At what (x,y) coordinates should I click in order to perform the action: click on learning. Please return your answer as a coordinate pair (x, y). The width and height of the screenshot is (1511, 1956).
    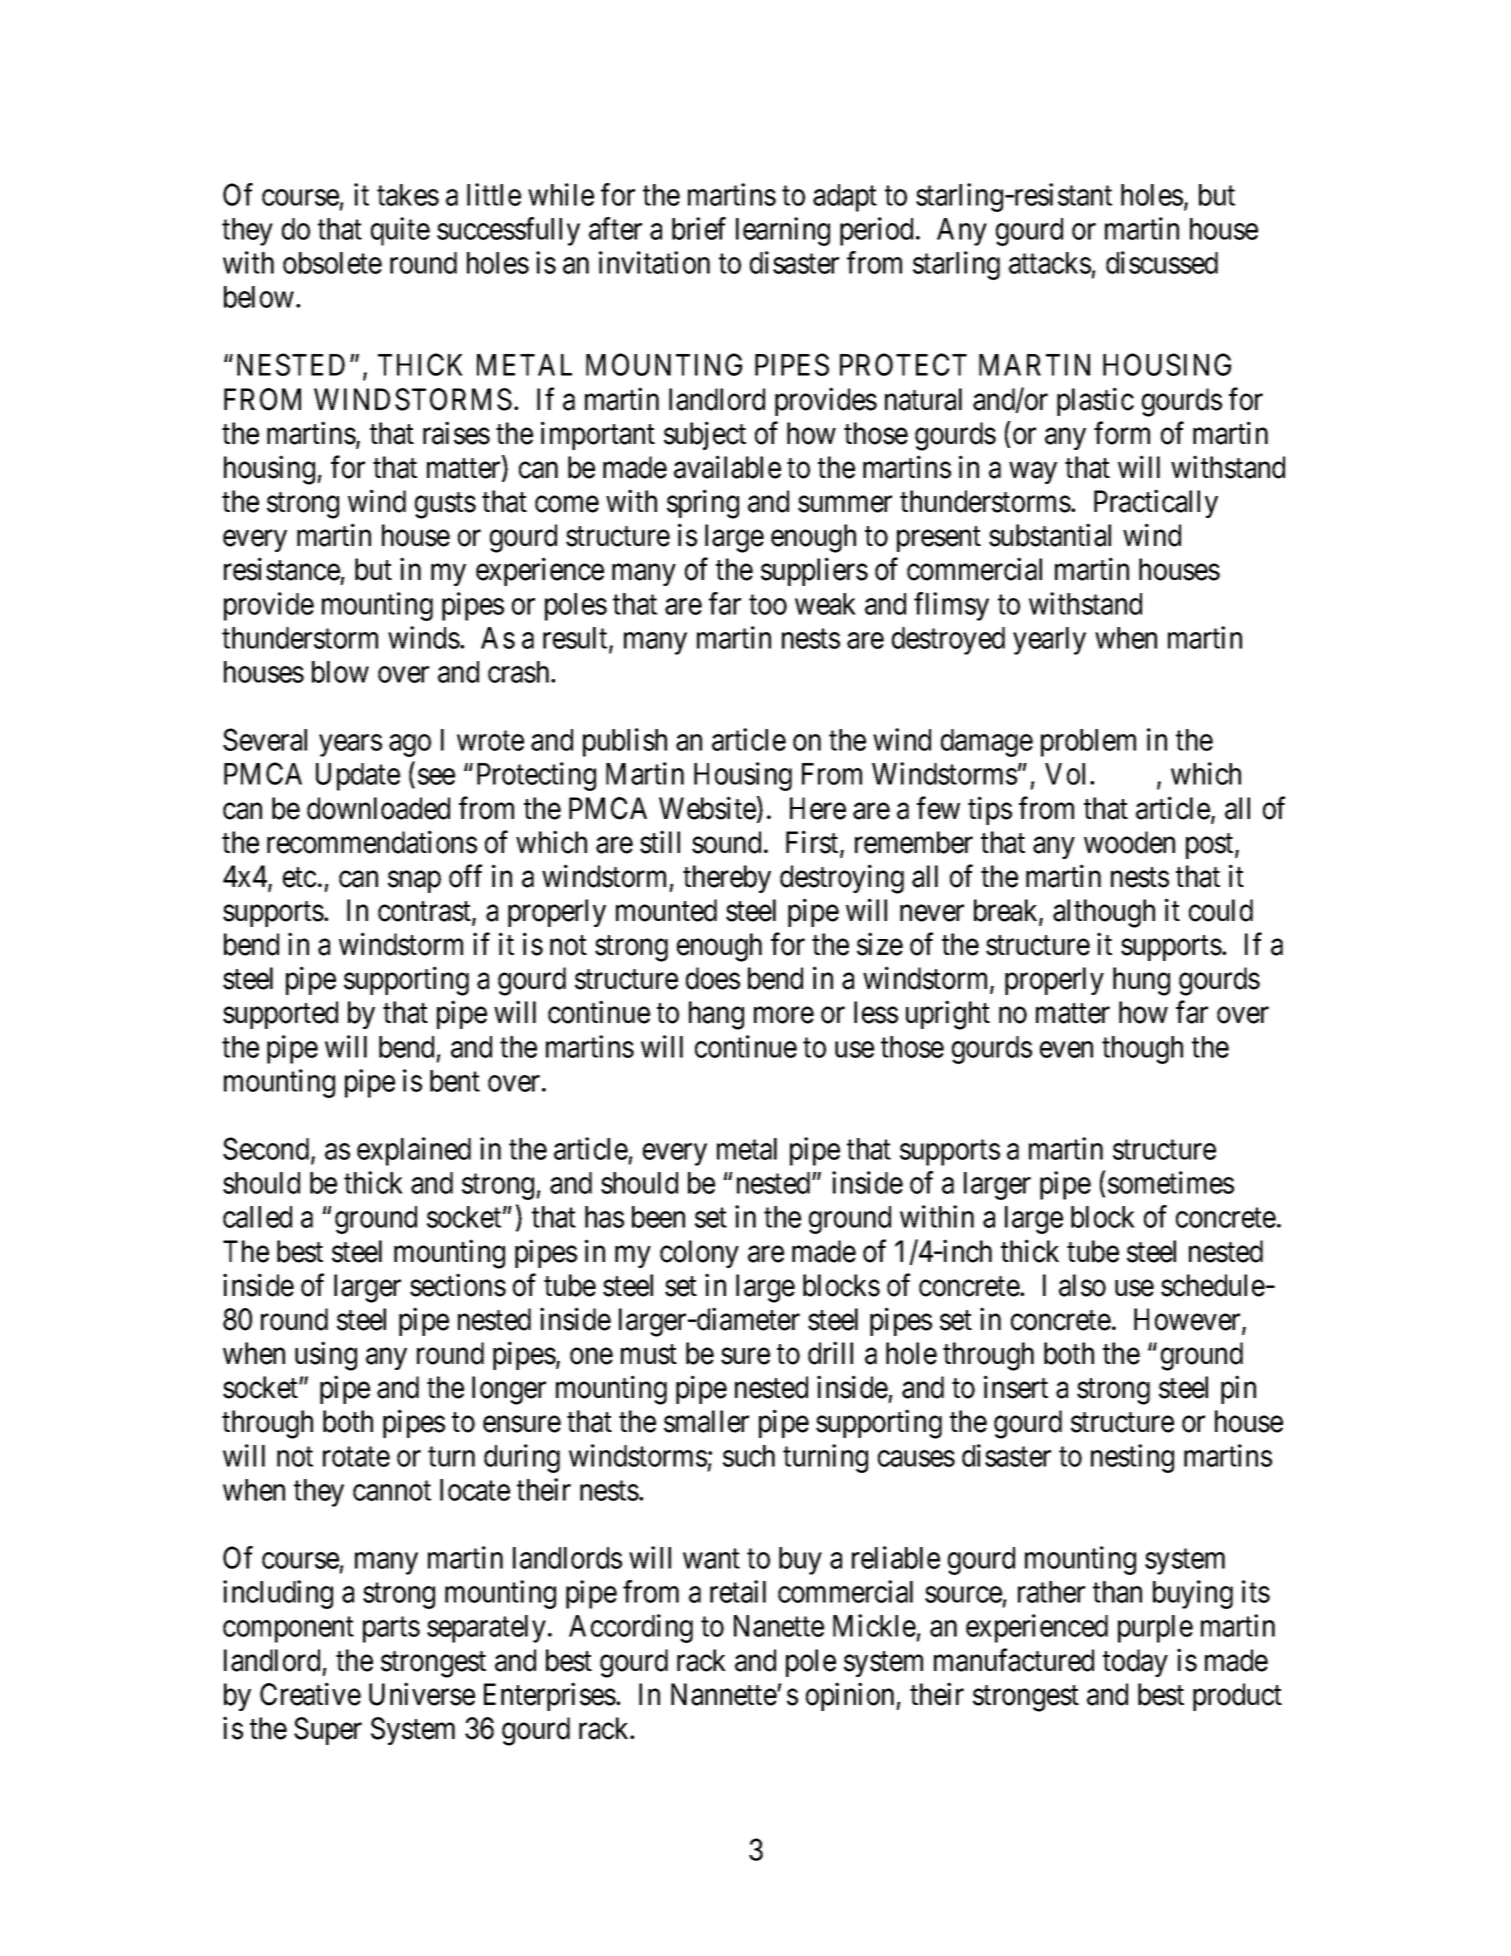
    Looking at the image, I should click on (783, 231).
